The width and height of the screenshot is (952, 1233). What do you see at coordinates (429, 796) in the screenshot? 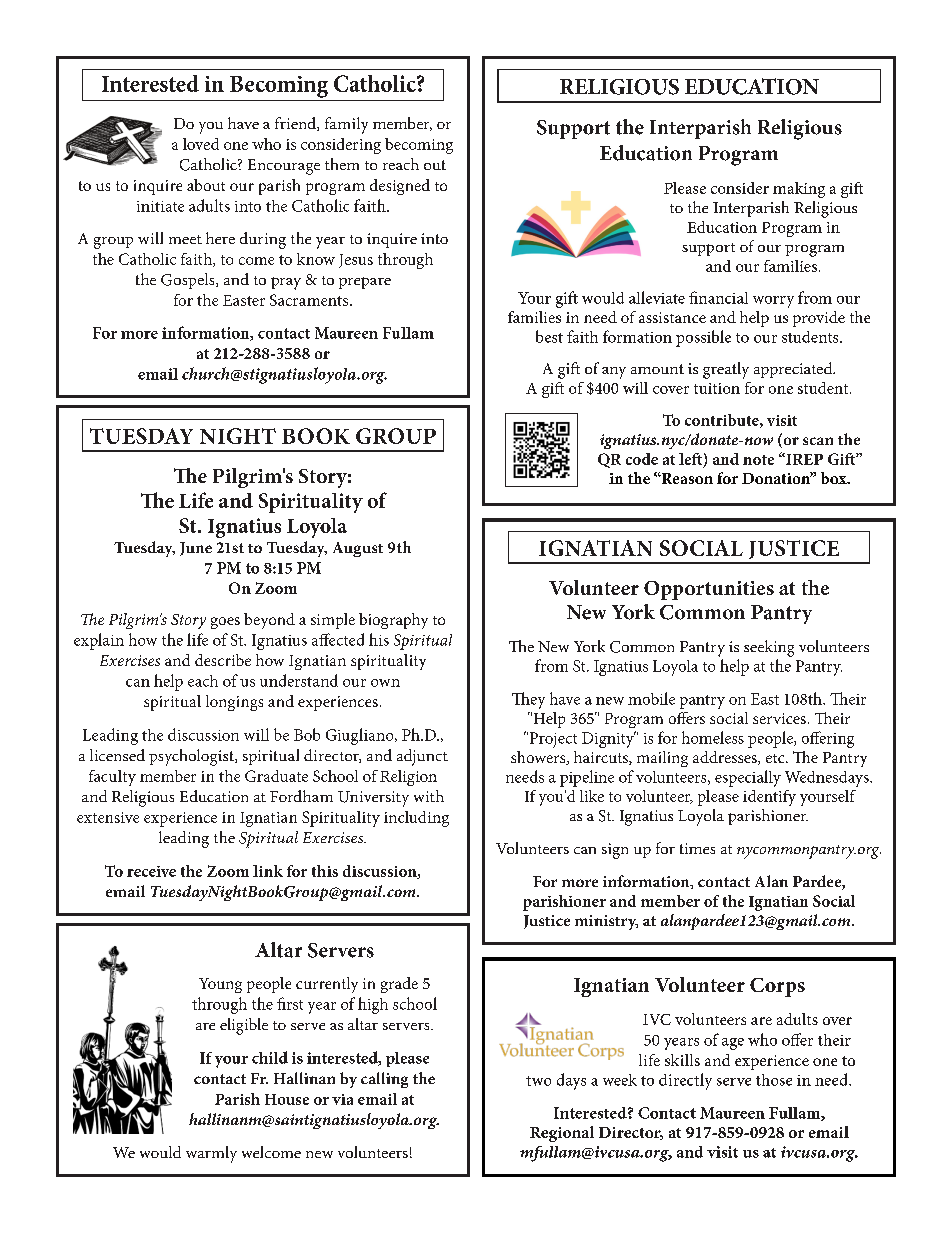
I see `with` at bounding box center [429, 796].
